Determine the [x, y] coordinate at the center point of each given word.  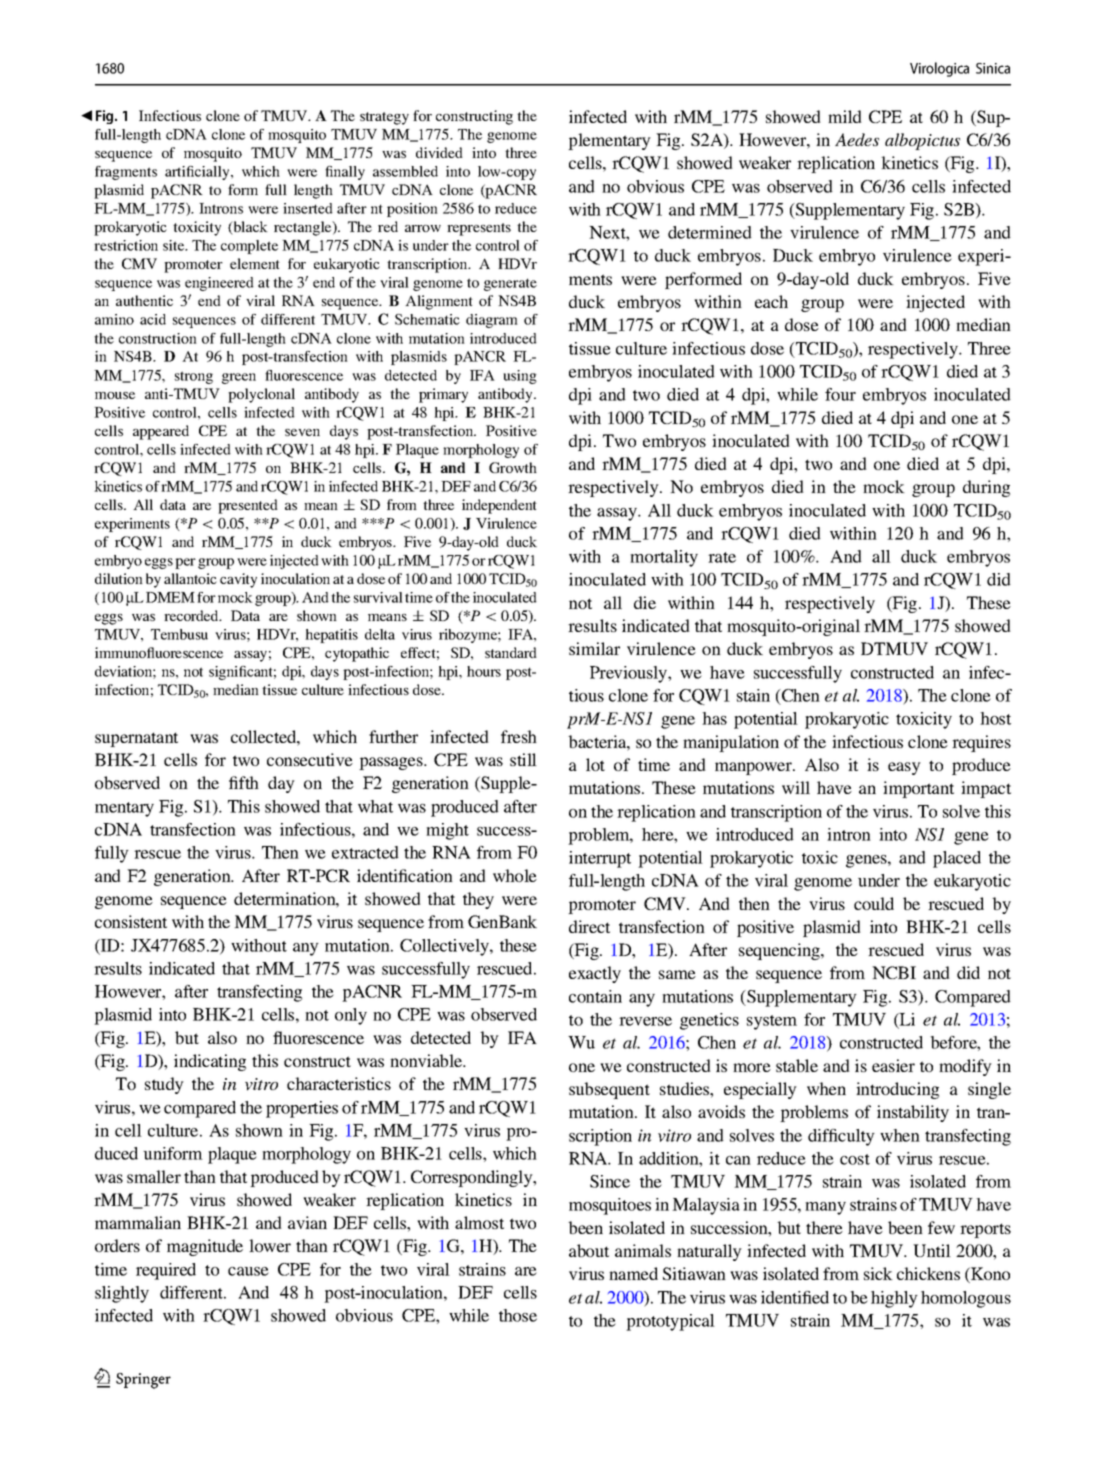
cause [248, 1271]
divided [439, 152]
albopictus [922, 141]
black [249, 228]
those [518, 1315]
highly [894, 1299]
